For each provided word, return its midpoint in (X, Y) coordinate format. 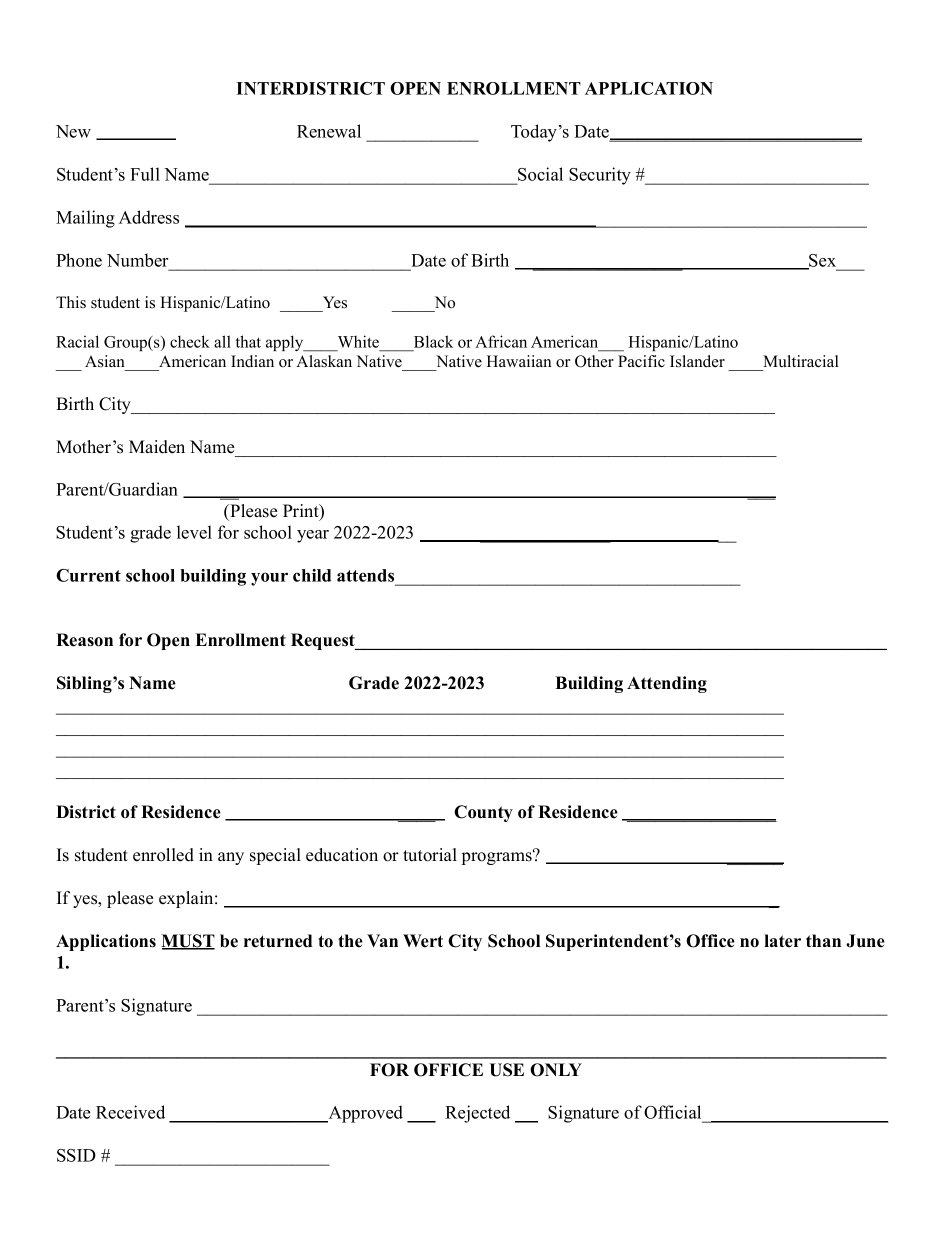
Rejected (477, 1114)
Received (130, 1112)
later (782, 941)
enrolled (163, 855)
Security (600, 176)
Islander (697, 361)
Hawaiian (519, 361)
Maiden (157, 447)
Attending (667, 684)
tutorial (430, 855)
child (312, 575)
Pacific (641, 361)
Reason (84, 640)
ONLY (556, 1070)
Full (145, 174)
